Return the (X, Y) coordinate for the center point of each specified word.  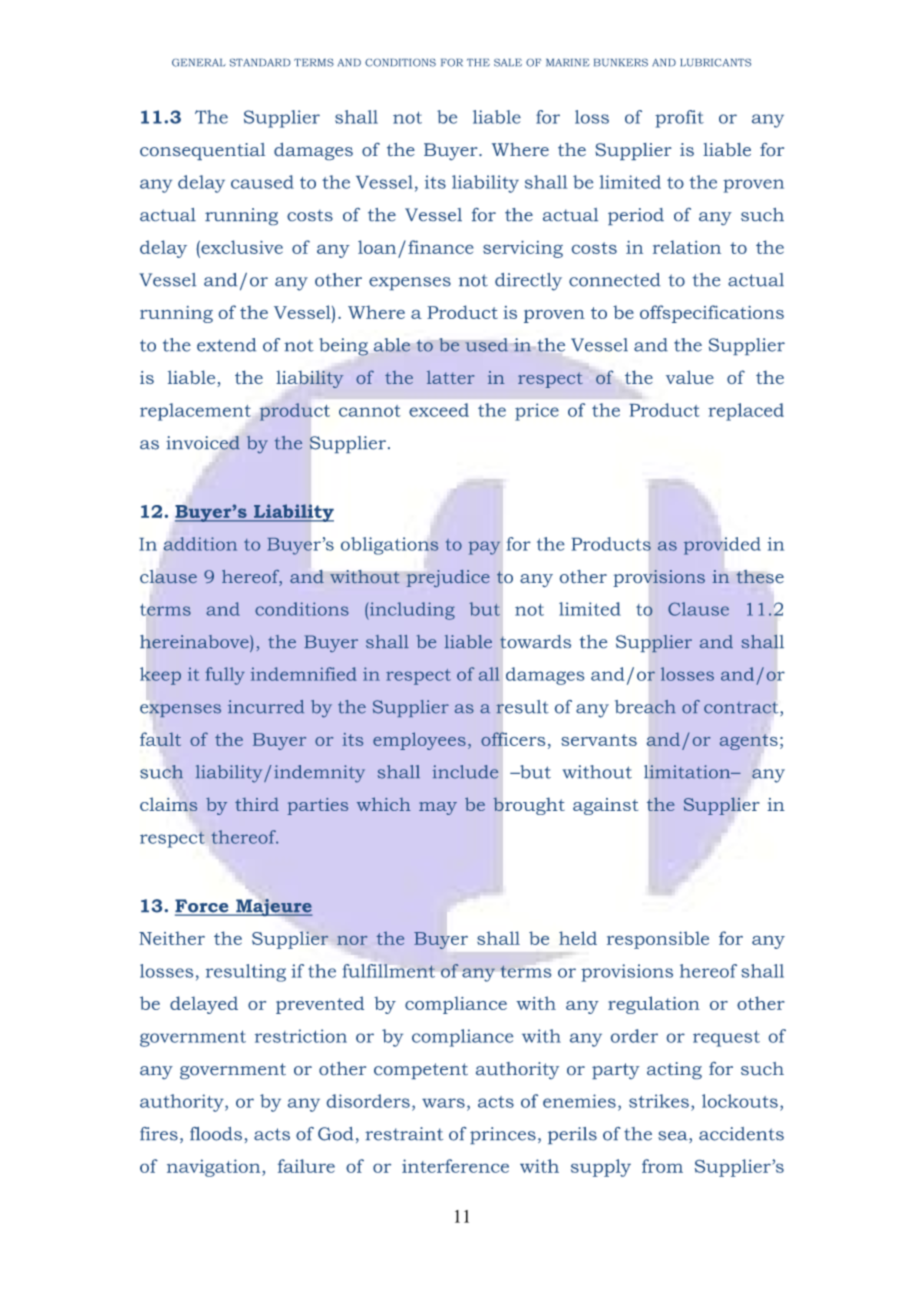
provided (722, 546)
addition (200, 544)
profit (679, 119)
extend (226, 345)
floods (216, 1134)
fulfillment (389, 971)
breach (645, 706)
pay (484, 548)
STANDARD (260, 63)
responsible (658, 940)
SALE (508, 63)
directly (528, 282)
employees (419, 741)
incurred (266, 707)
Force (203, 907)
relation (687, 247)
